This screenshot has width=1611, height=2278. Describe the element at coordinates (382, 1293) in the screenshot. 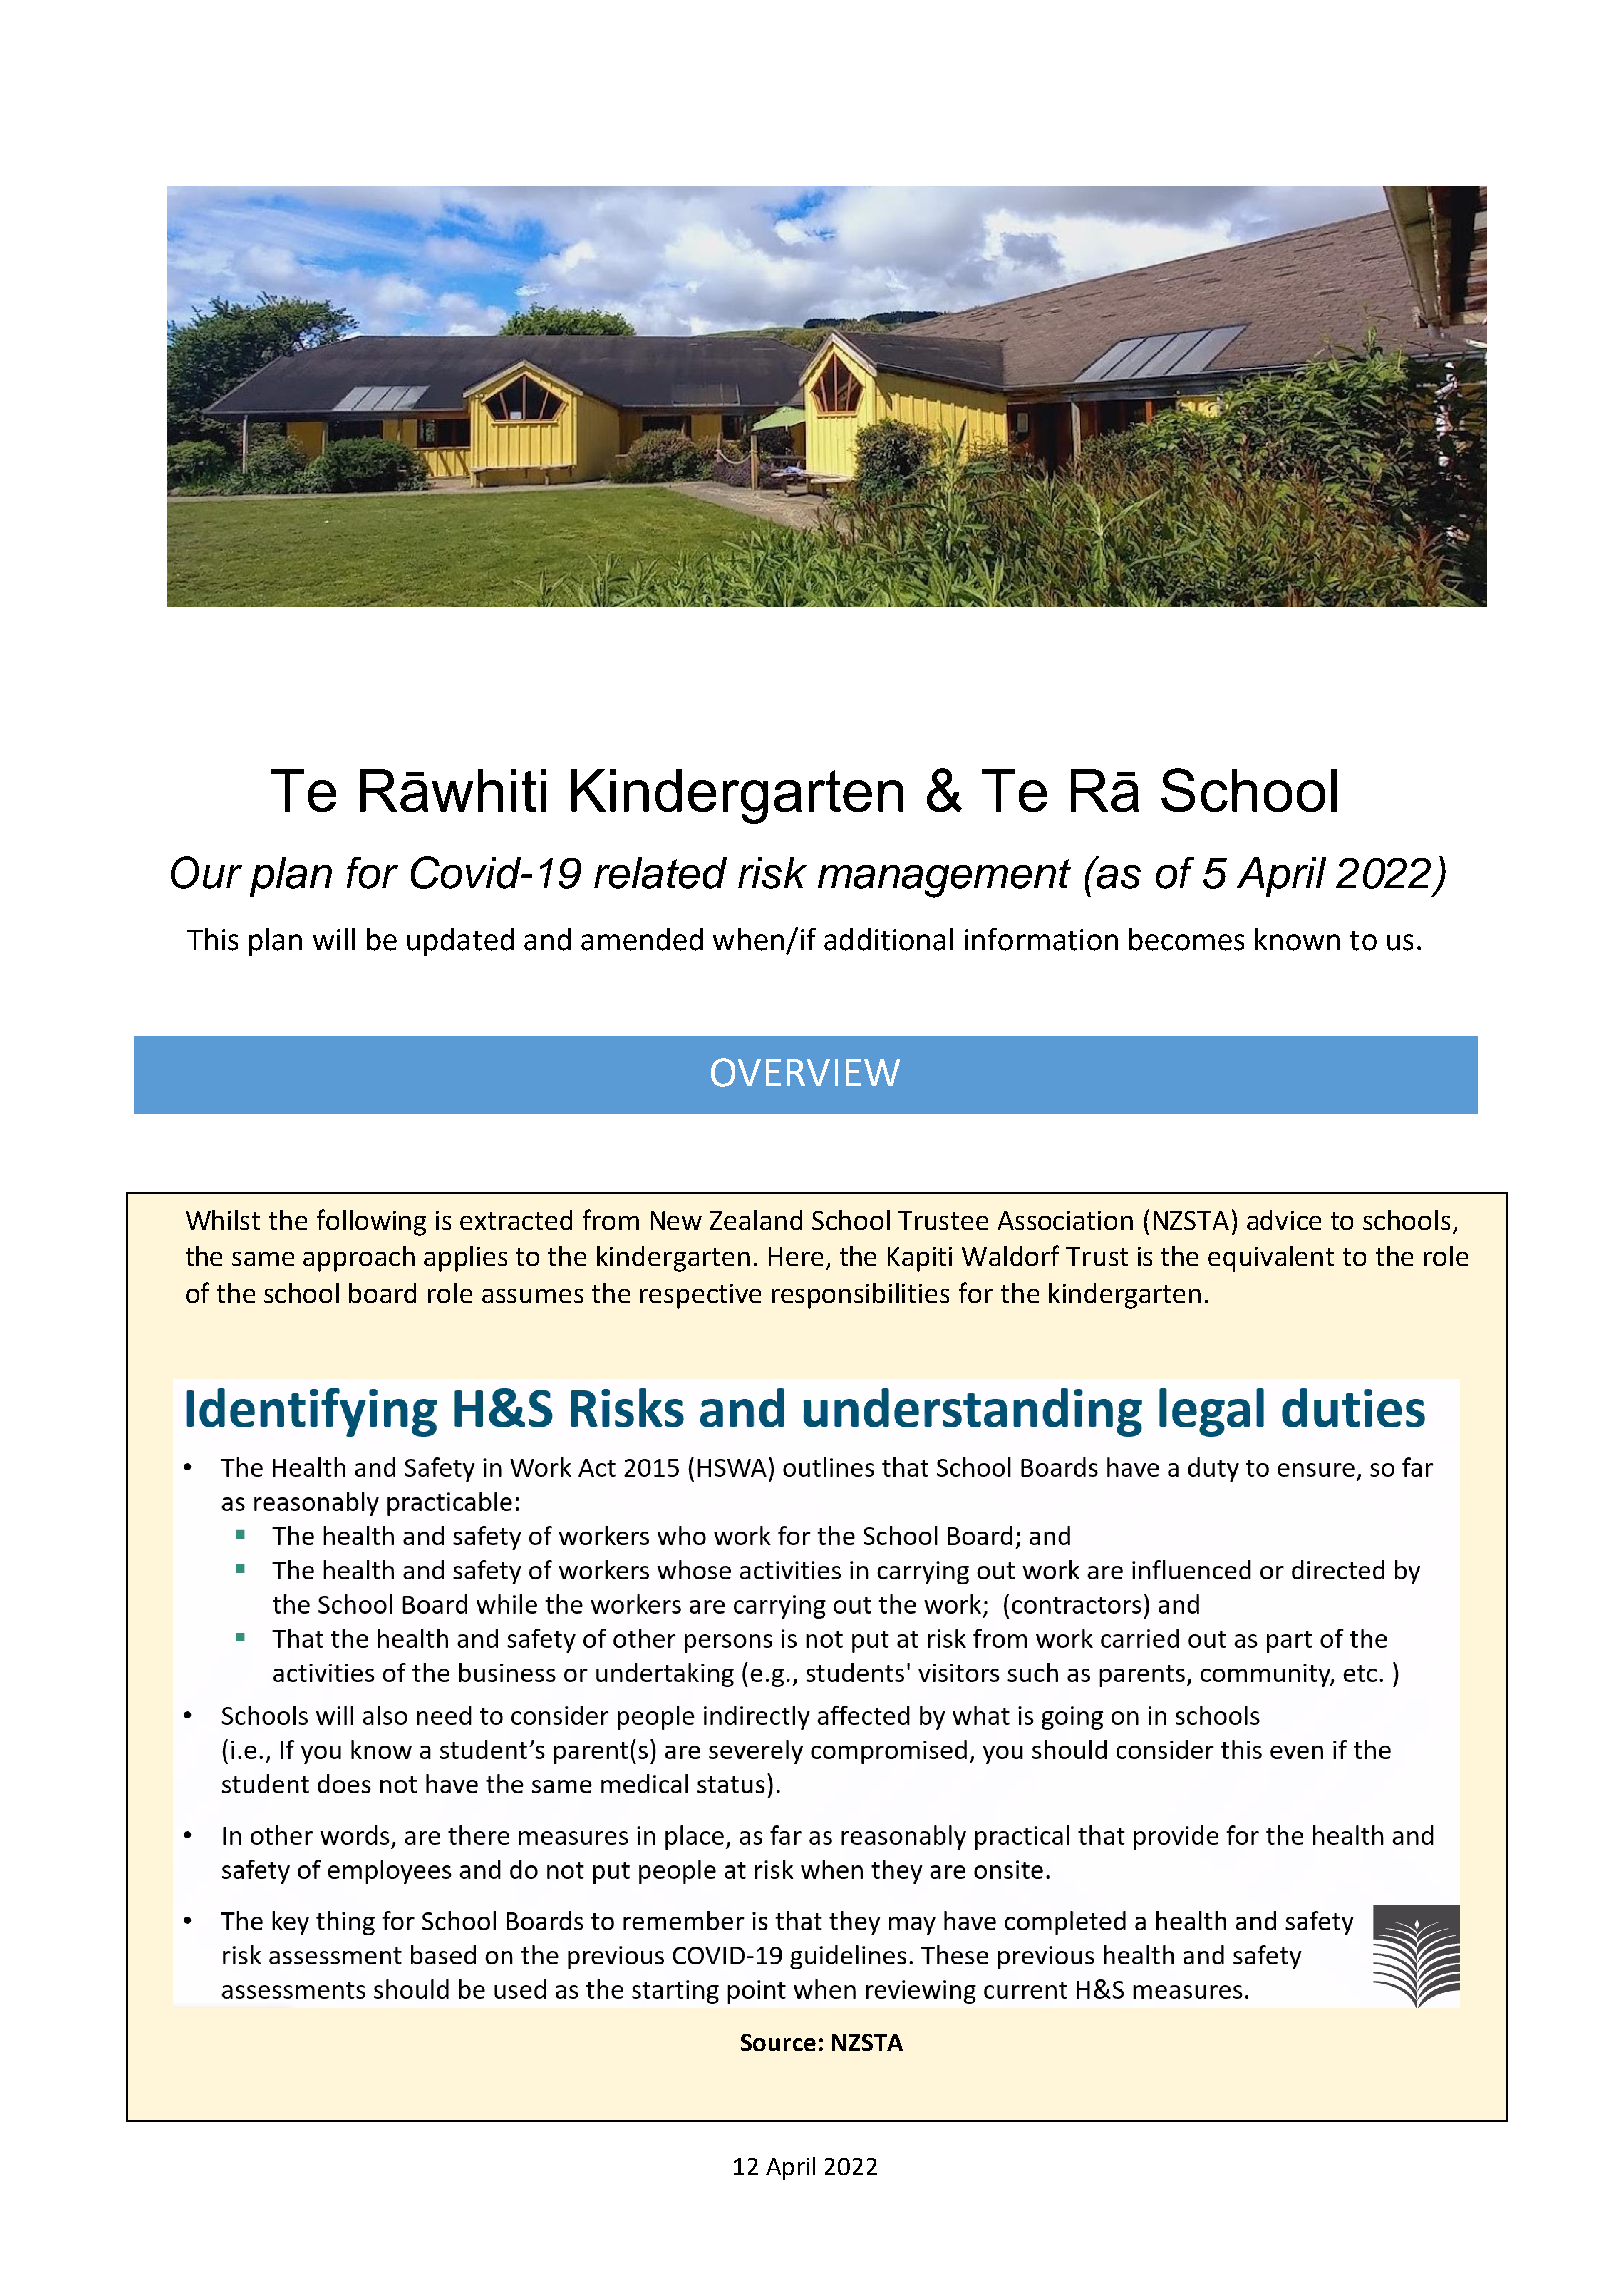

I see `board` at that location.
